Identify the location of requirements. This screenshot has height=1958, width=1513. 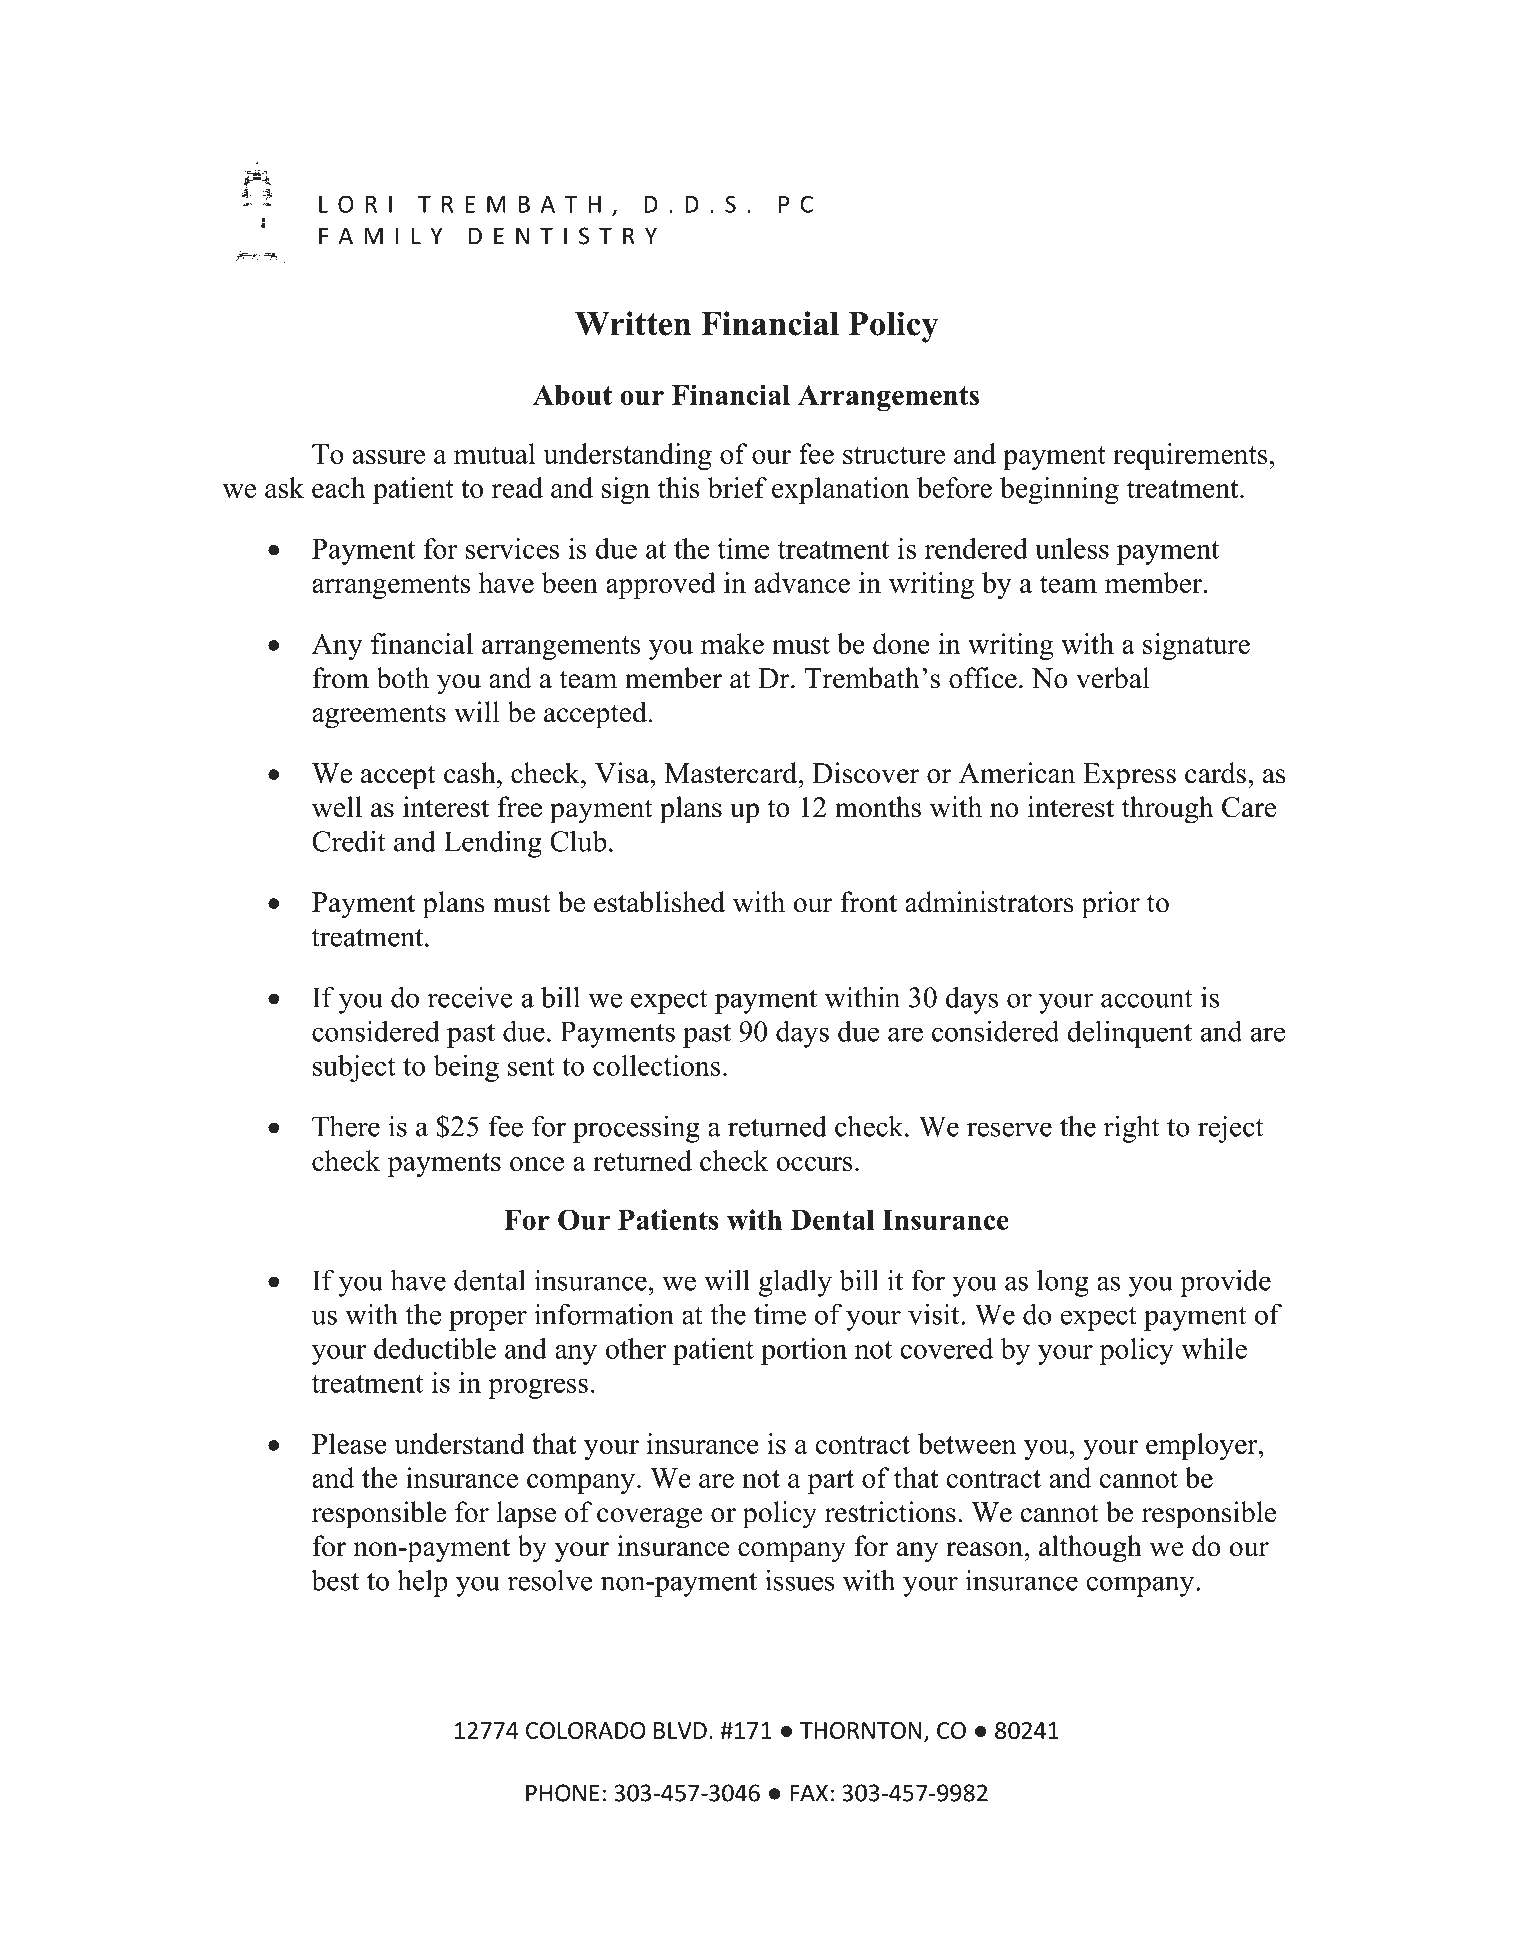
(1190, 456).
